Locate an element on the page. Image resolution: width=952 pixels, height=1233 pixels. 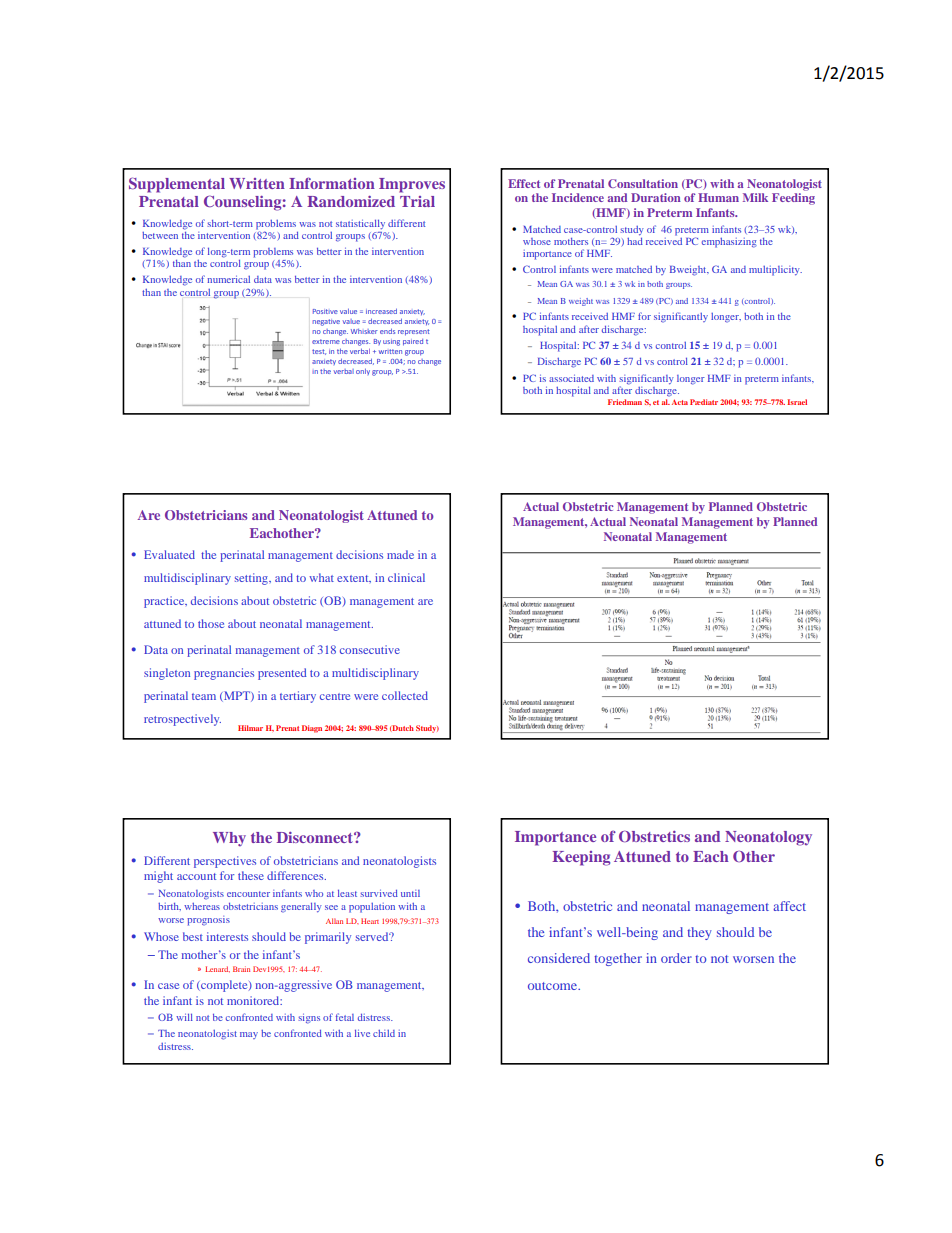
may is located at coordinates (249, 1035).
